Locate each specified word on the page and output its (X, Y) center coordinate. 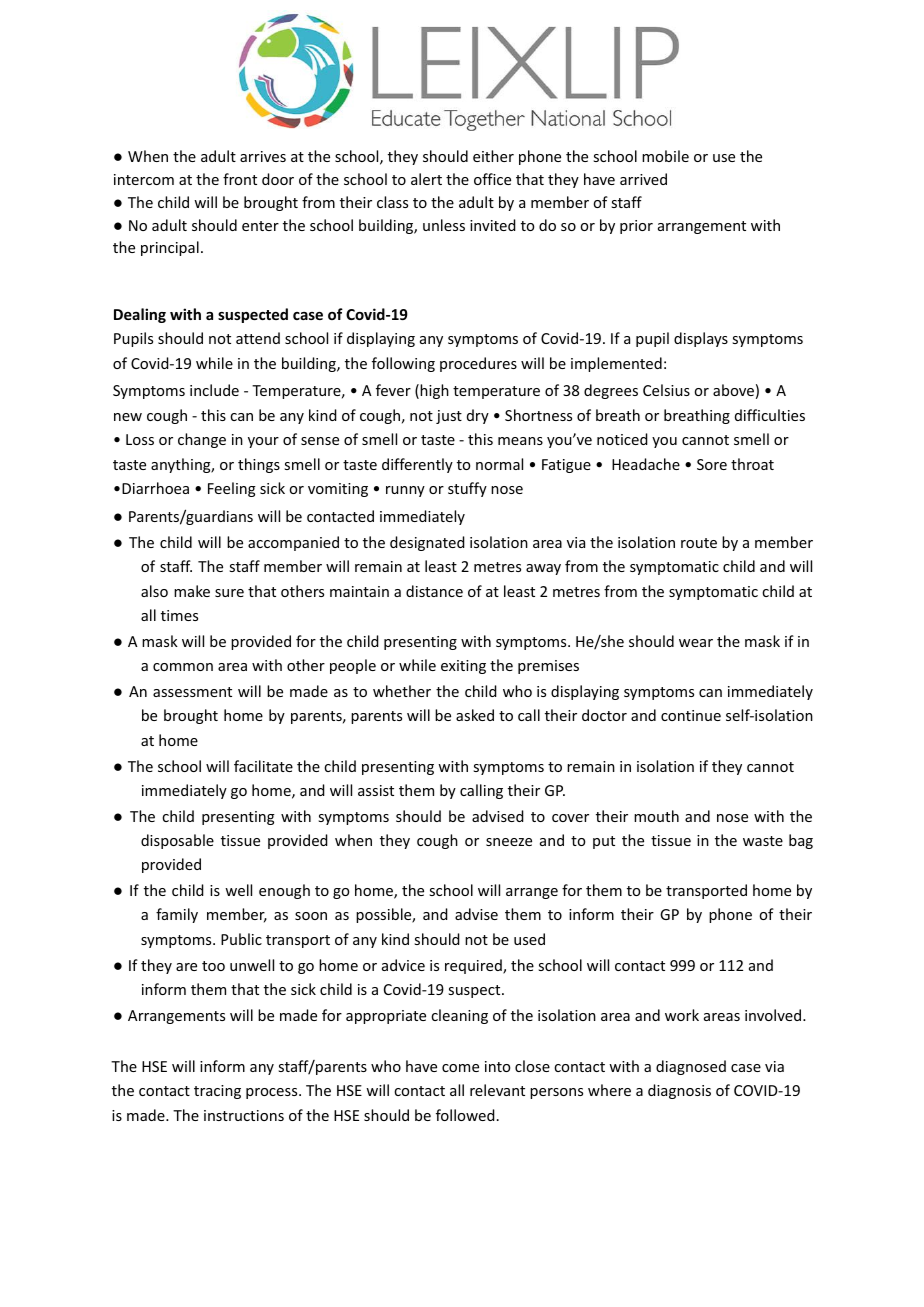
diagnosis (679, 1091)
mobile (665, 156)
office (492, 179)
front (240, 179)
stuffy (467, 489)
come (460, 1068)
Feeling (232, 489)
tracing (217, 1092)
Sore (712, 464)
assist (376, 790)
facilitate (263, 766)
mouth (656, 816)
